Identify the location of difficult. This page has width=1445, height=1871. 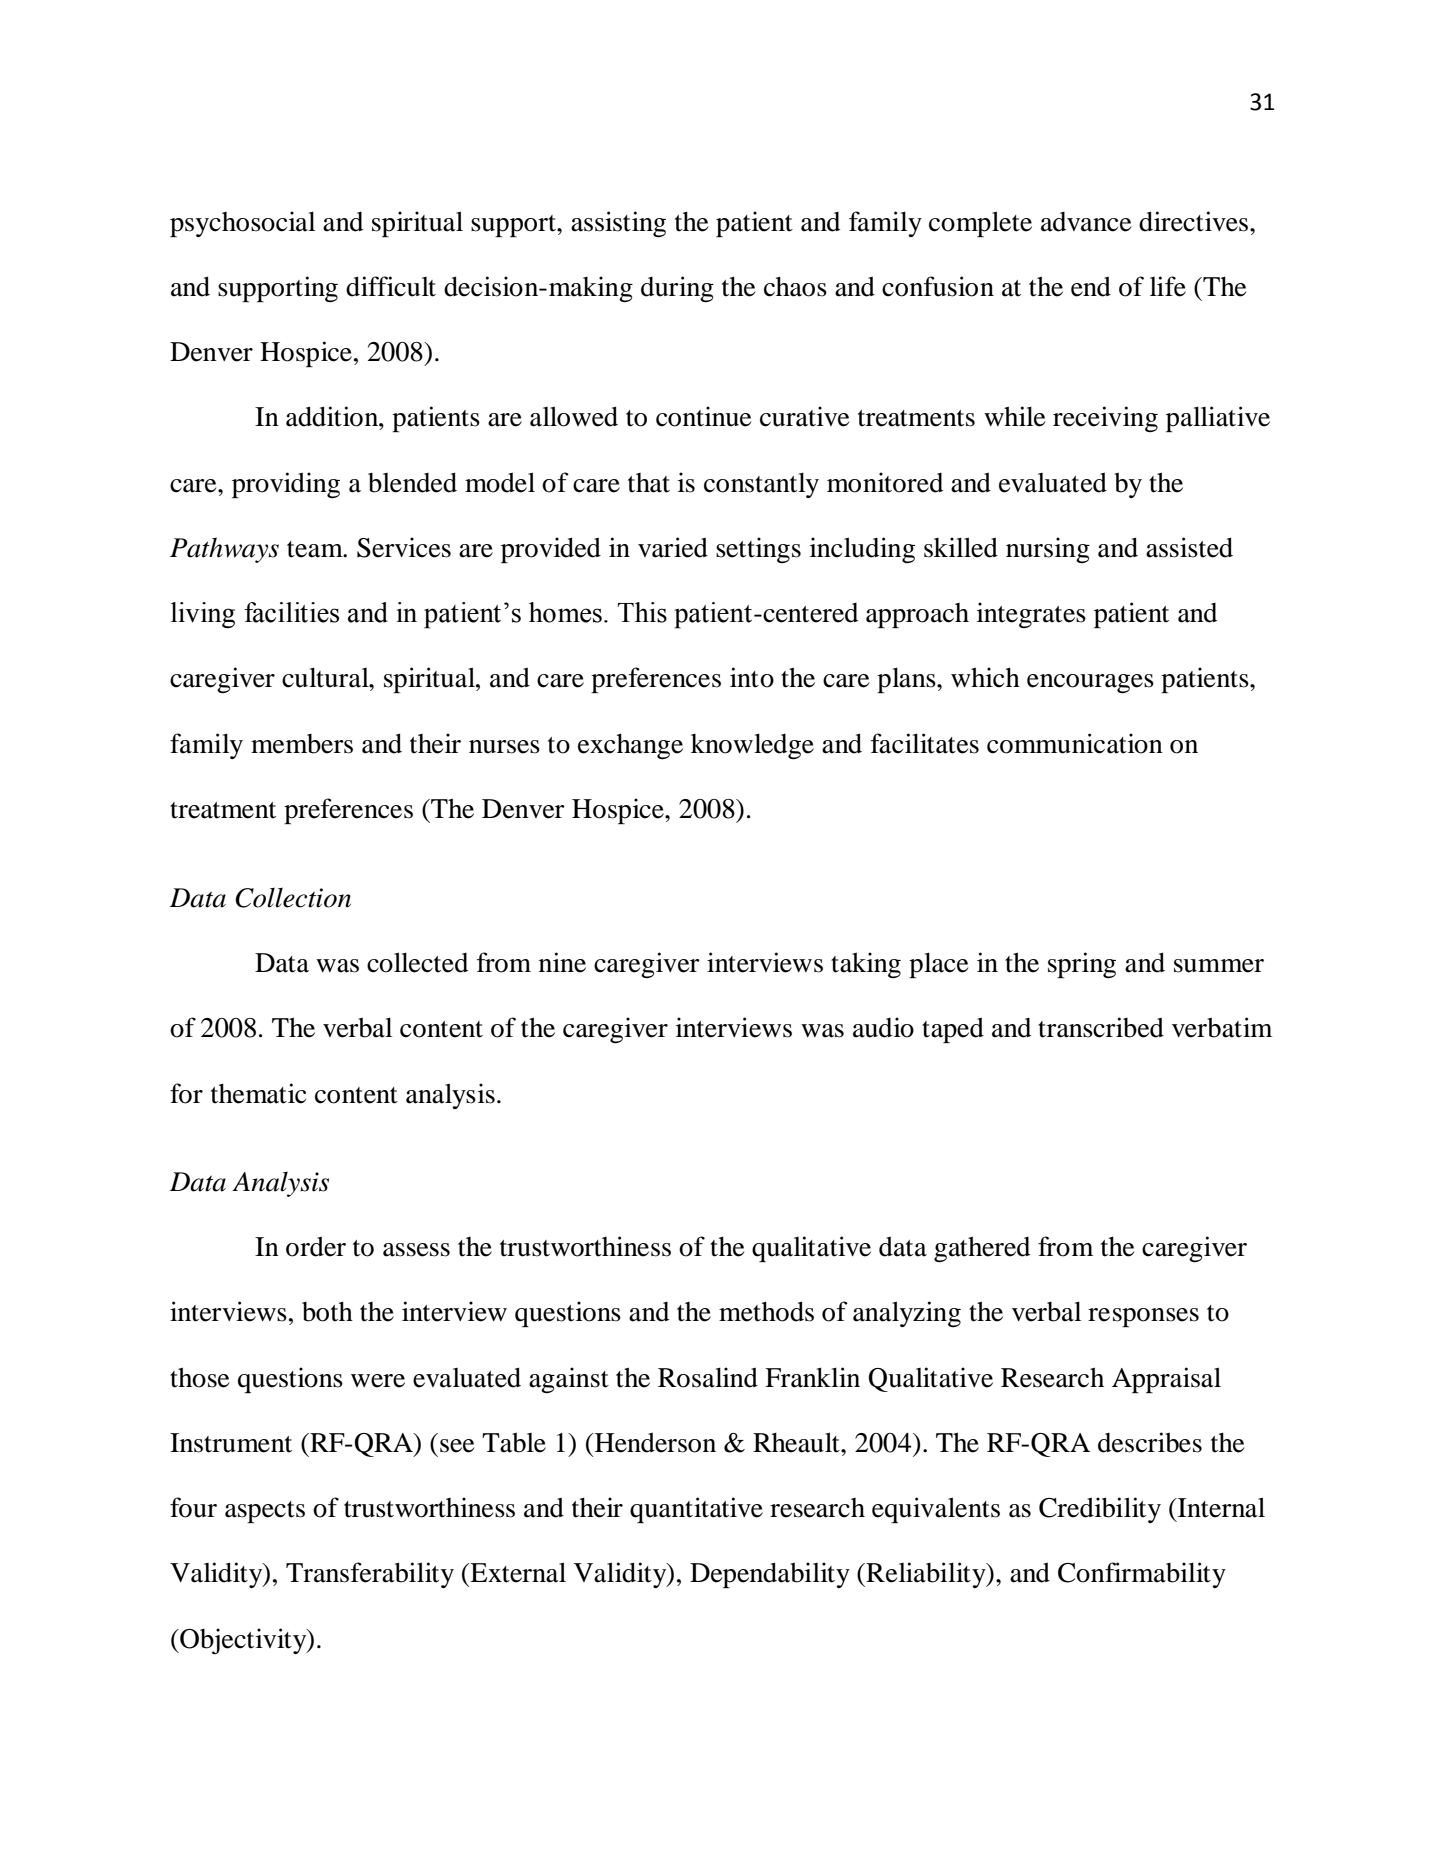
(391, 286).
